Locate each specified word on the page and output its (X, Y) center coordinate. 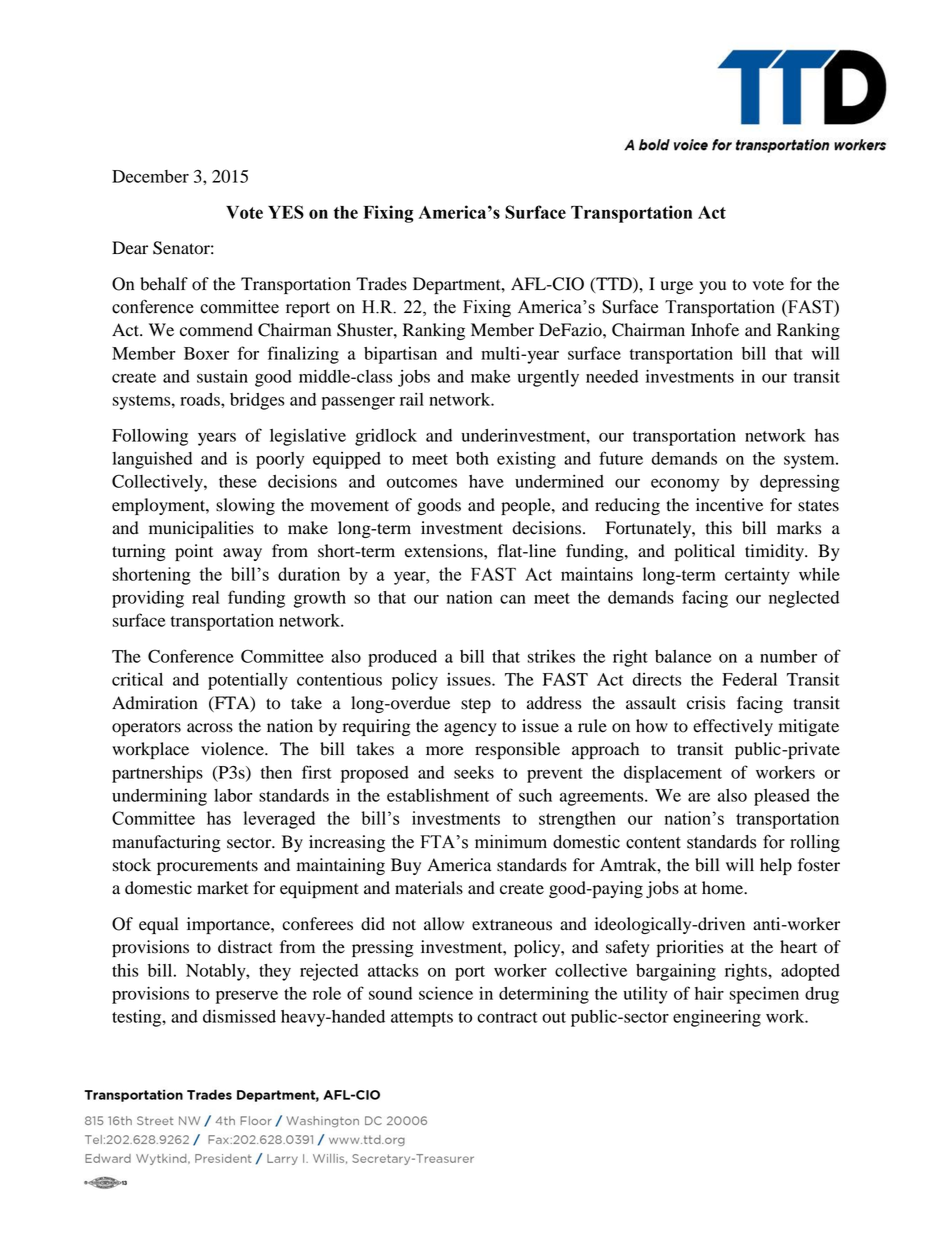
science (446, 993)
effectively (733, 727)
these (238, 481)
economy (685, 485)
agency (470, 729)
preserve (247, 997)
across (210, 728)
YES (286, 212)
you (712, 287)
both (472, 458)
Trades (381, 284)
